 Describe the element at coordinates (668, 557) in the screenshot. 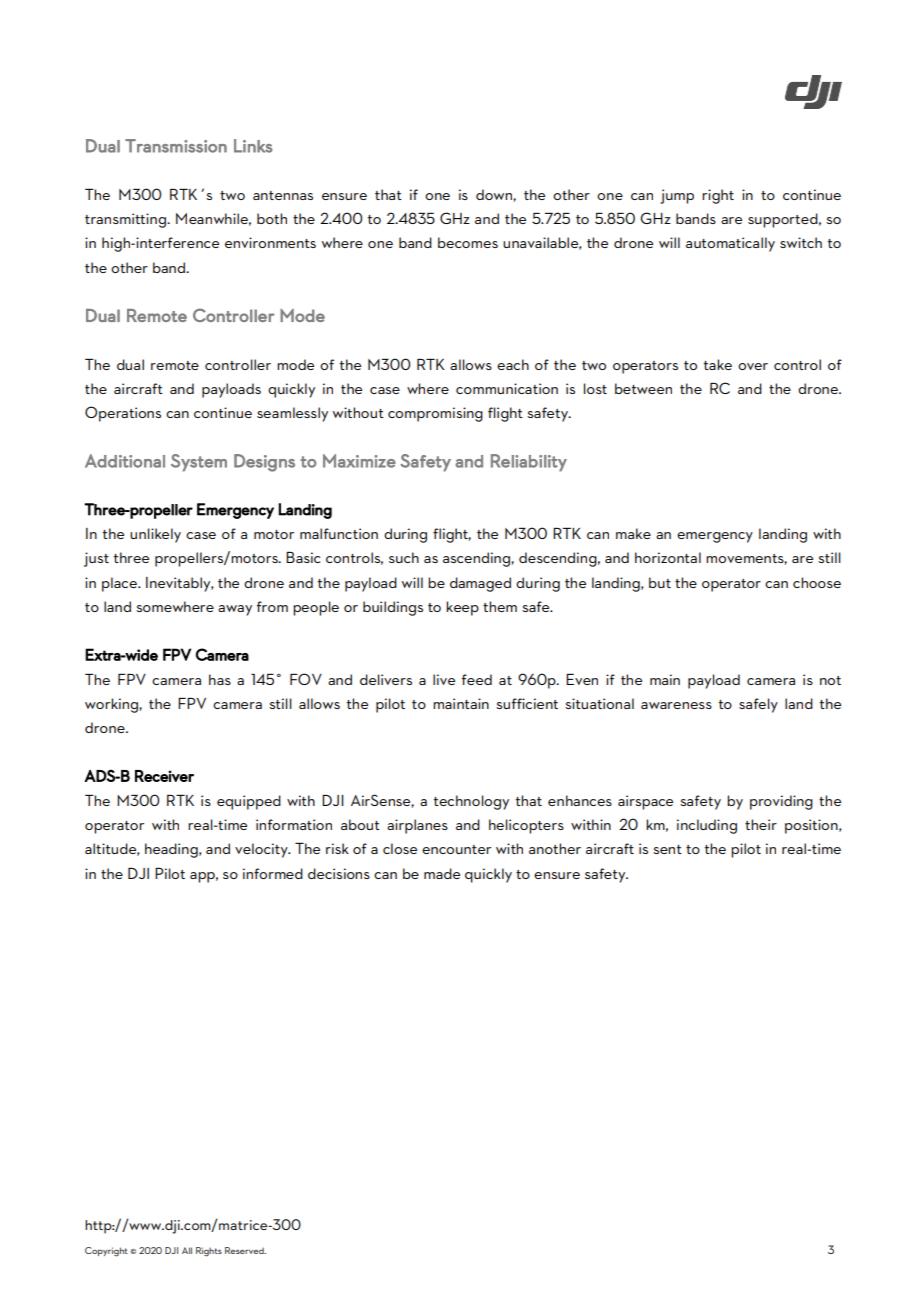

I see `horizontal` at that location.
